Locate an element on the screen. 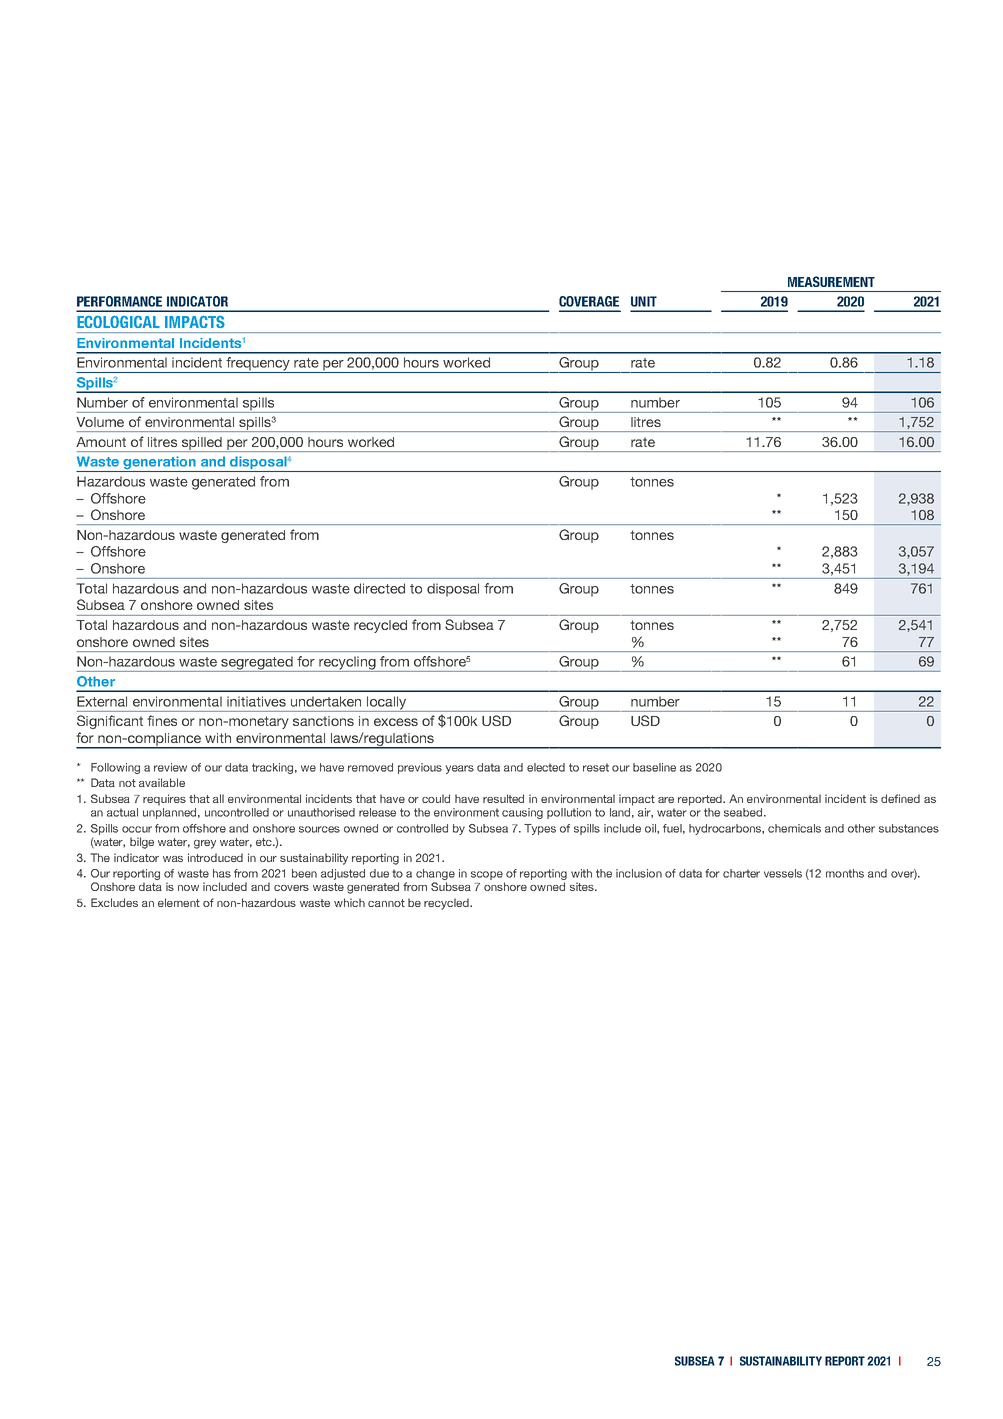 The image size is (1003, 1419). MEASUREMENT is located at coordinates (831, 281).
